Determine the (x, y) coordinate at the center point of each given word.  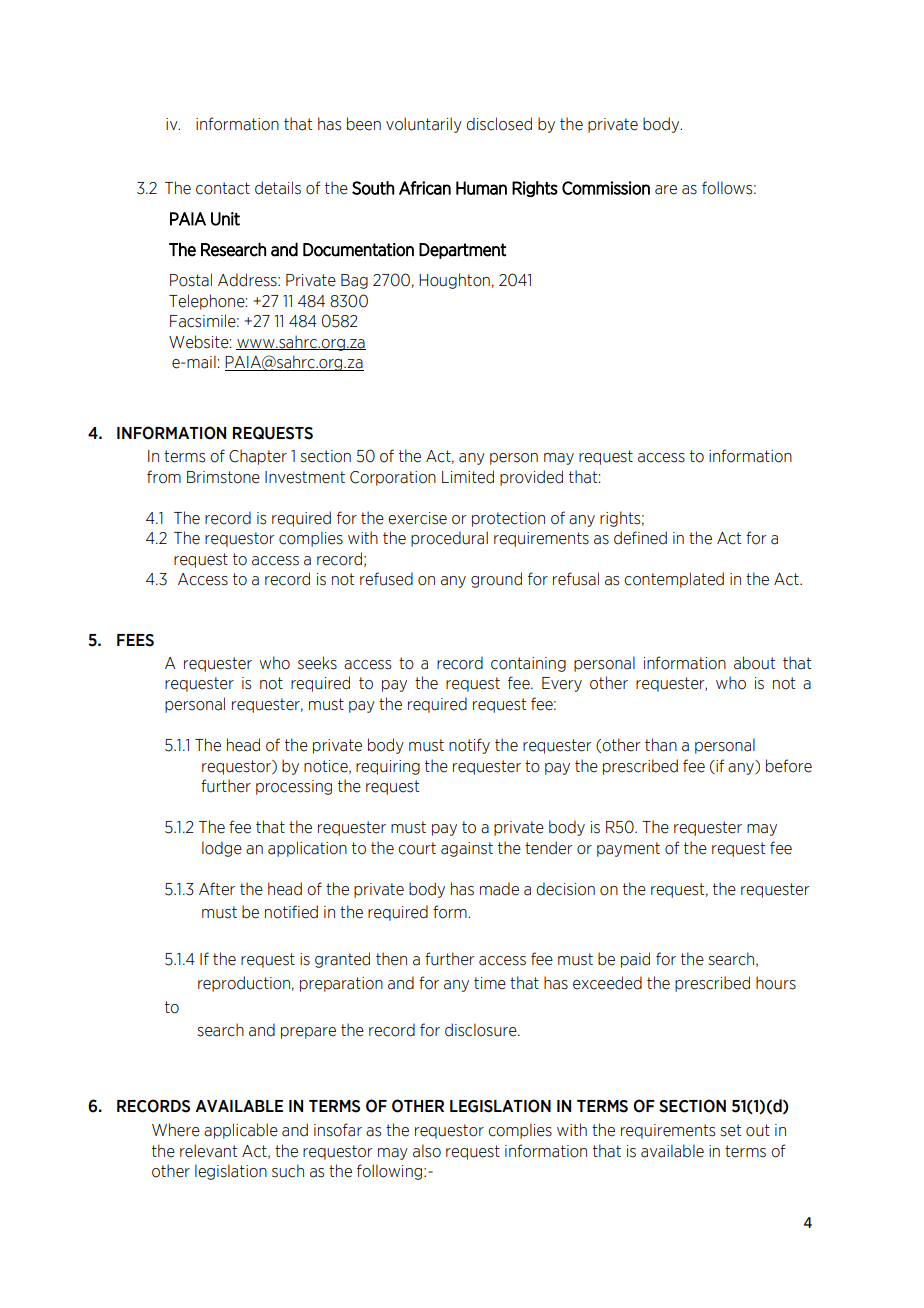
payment (628, 849)
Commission (606, 188)
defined (640, 538)
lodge (222, 849)
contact (223, 188)
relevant (208, 1151)
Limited (468, 477)
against (467, 849)
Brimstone (223, 477)
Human (481, 188)
